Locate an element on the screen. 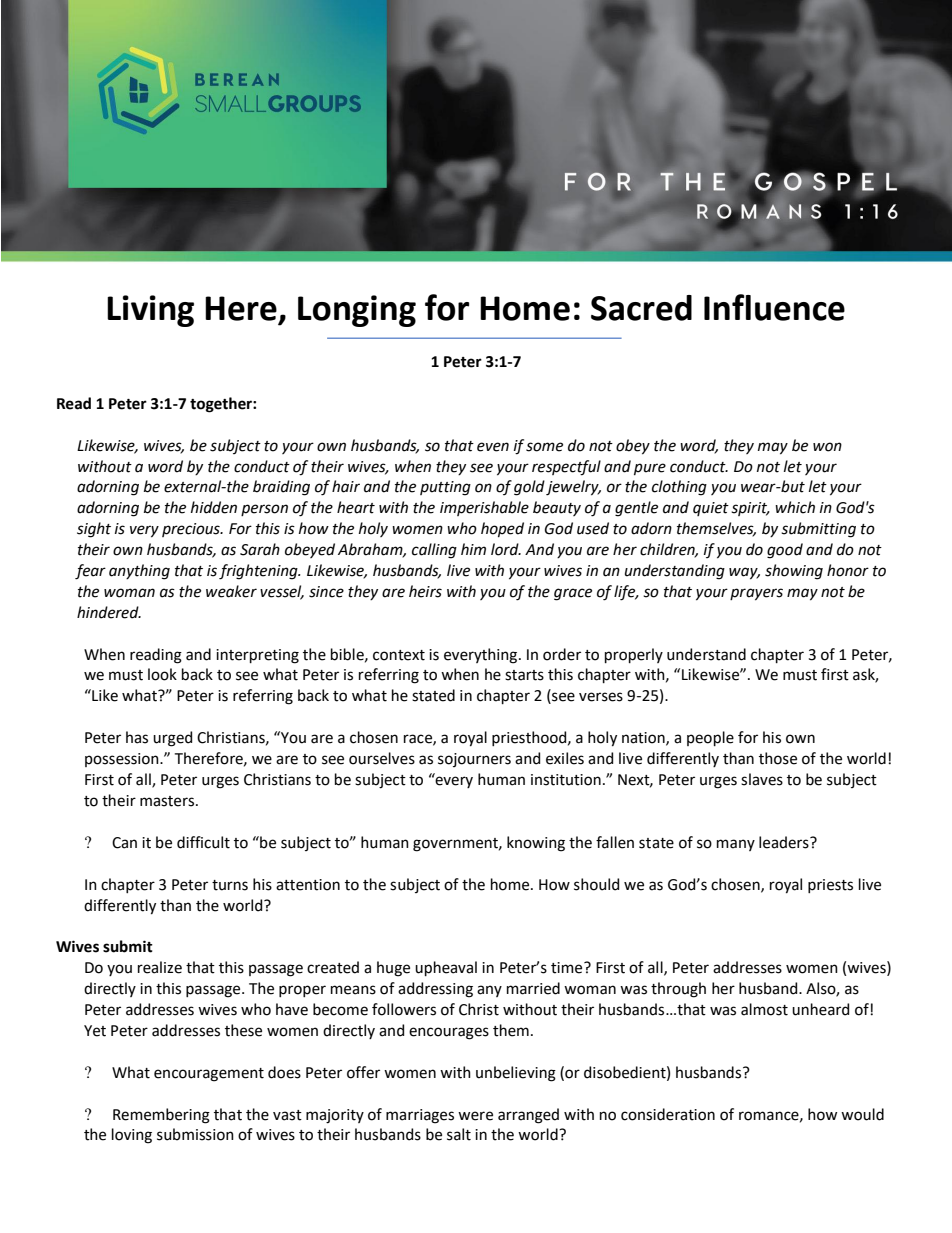 The image size is (952, 1233). upheaval is located at coordinates (446, 968).
